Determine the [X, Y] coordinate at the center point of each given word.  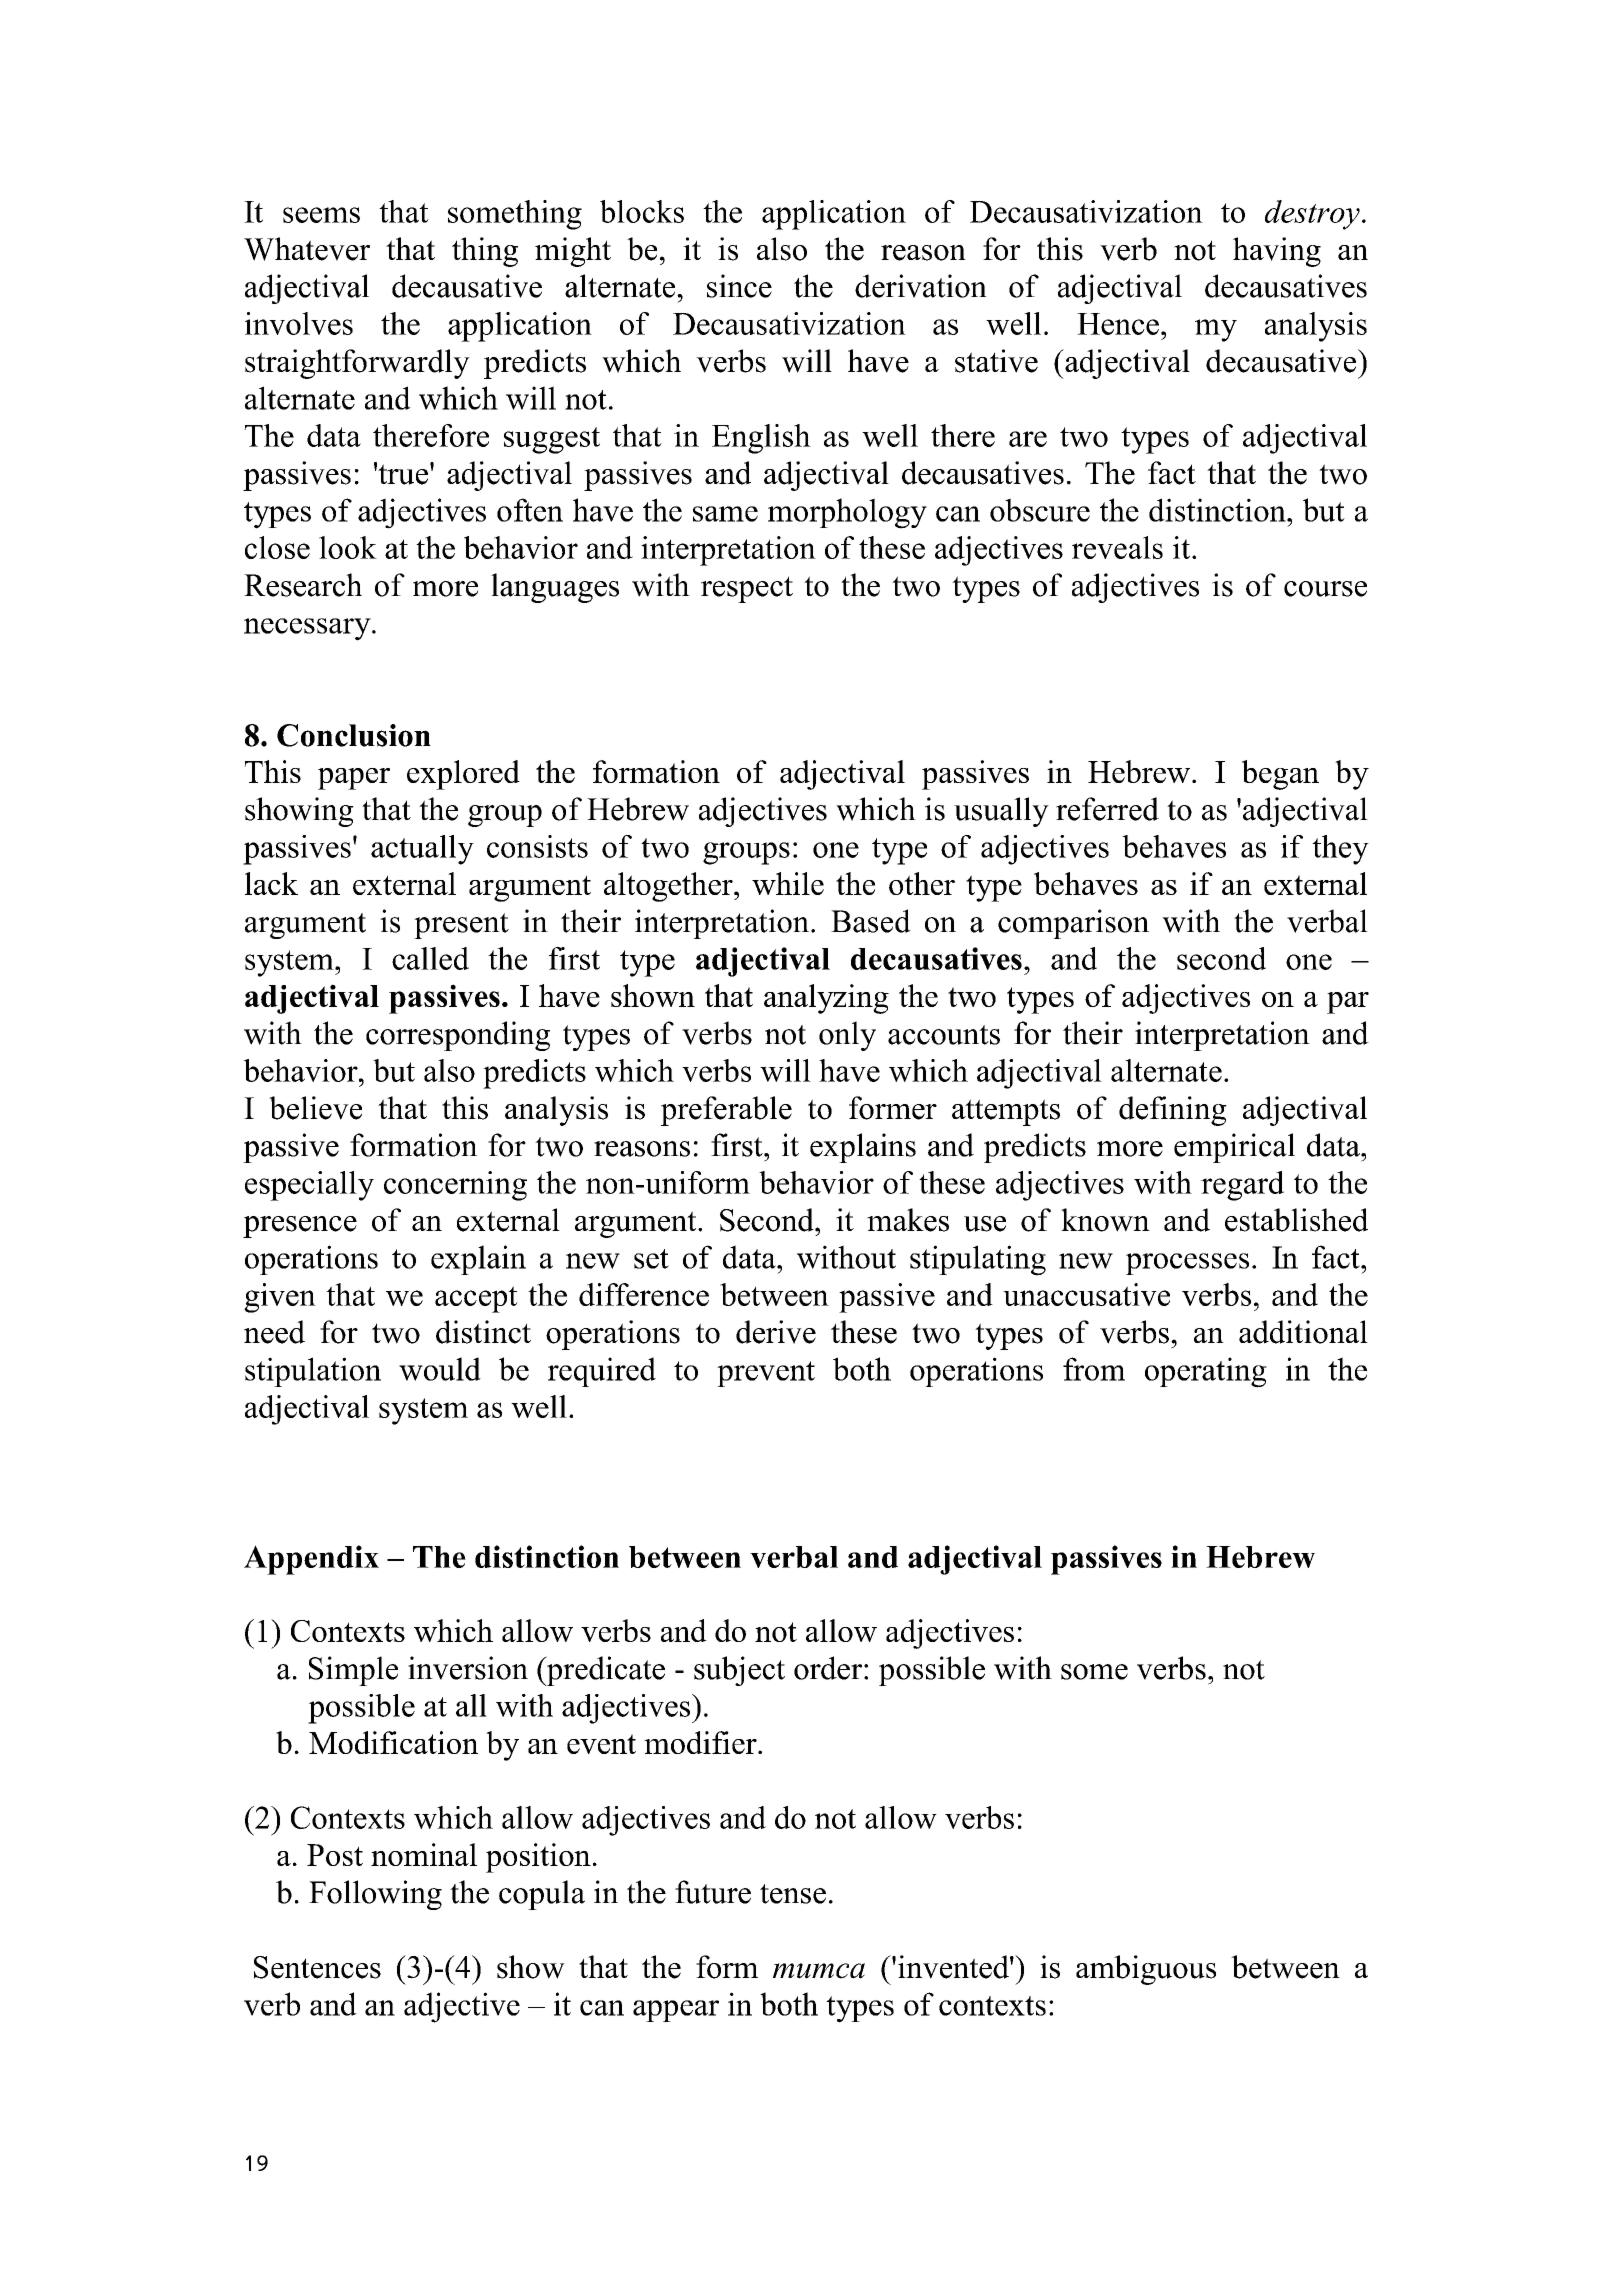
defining [1173, 1111]
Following [375, 1895]
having [1277, 252]
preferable [726, 1111]
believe [315, 1108]
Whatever [307, 249]
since [739, 286]
